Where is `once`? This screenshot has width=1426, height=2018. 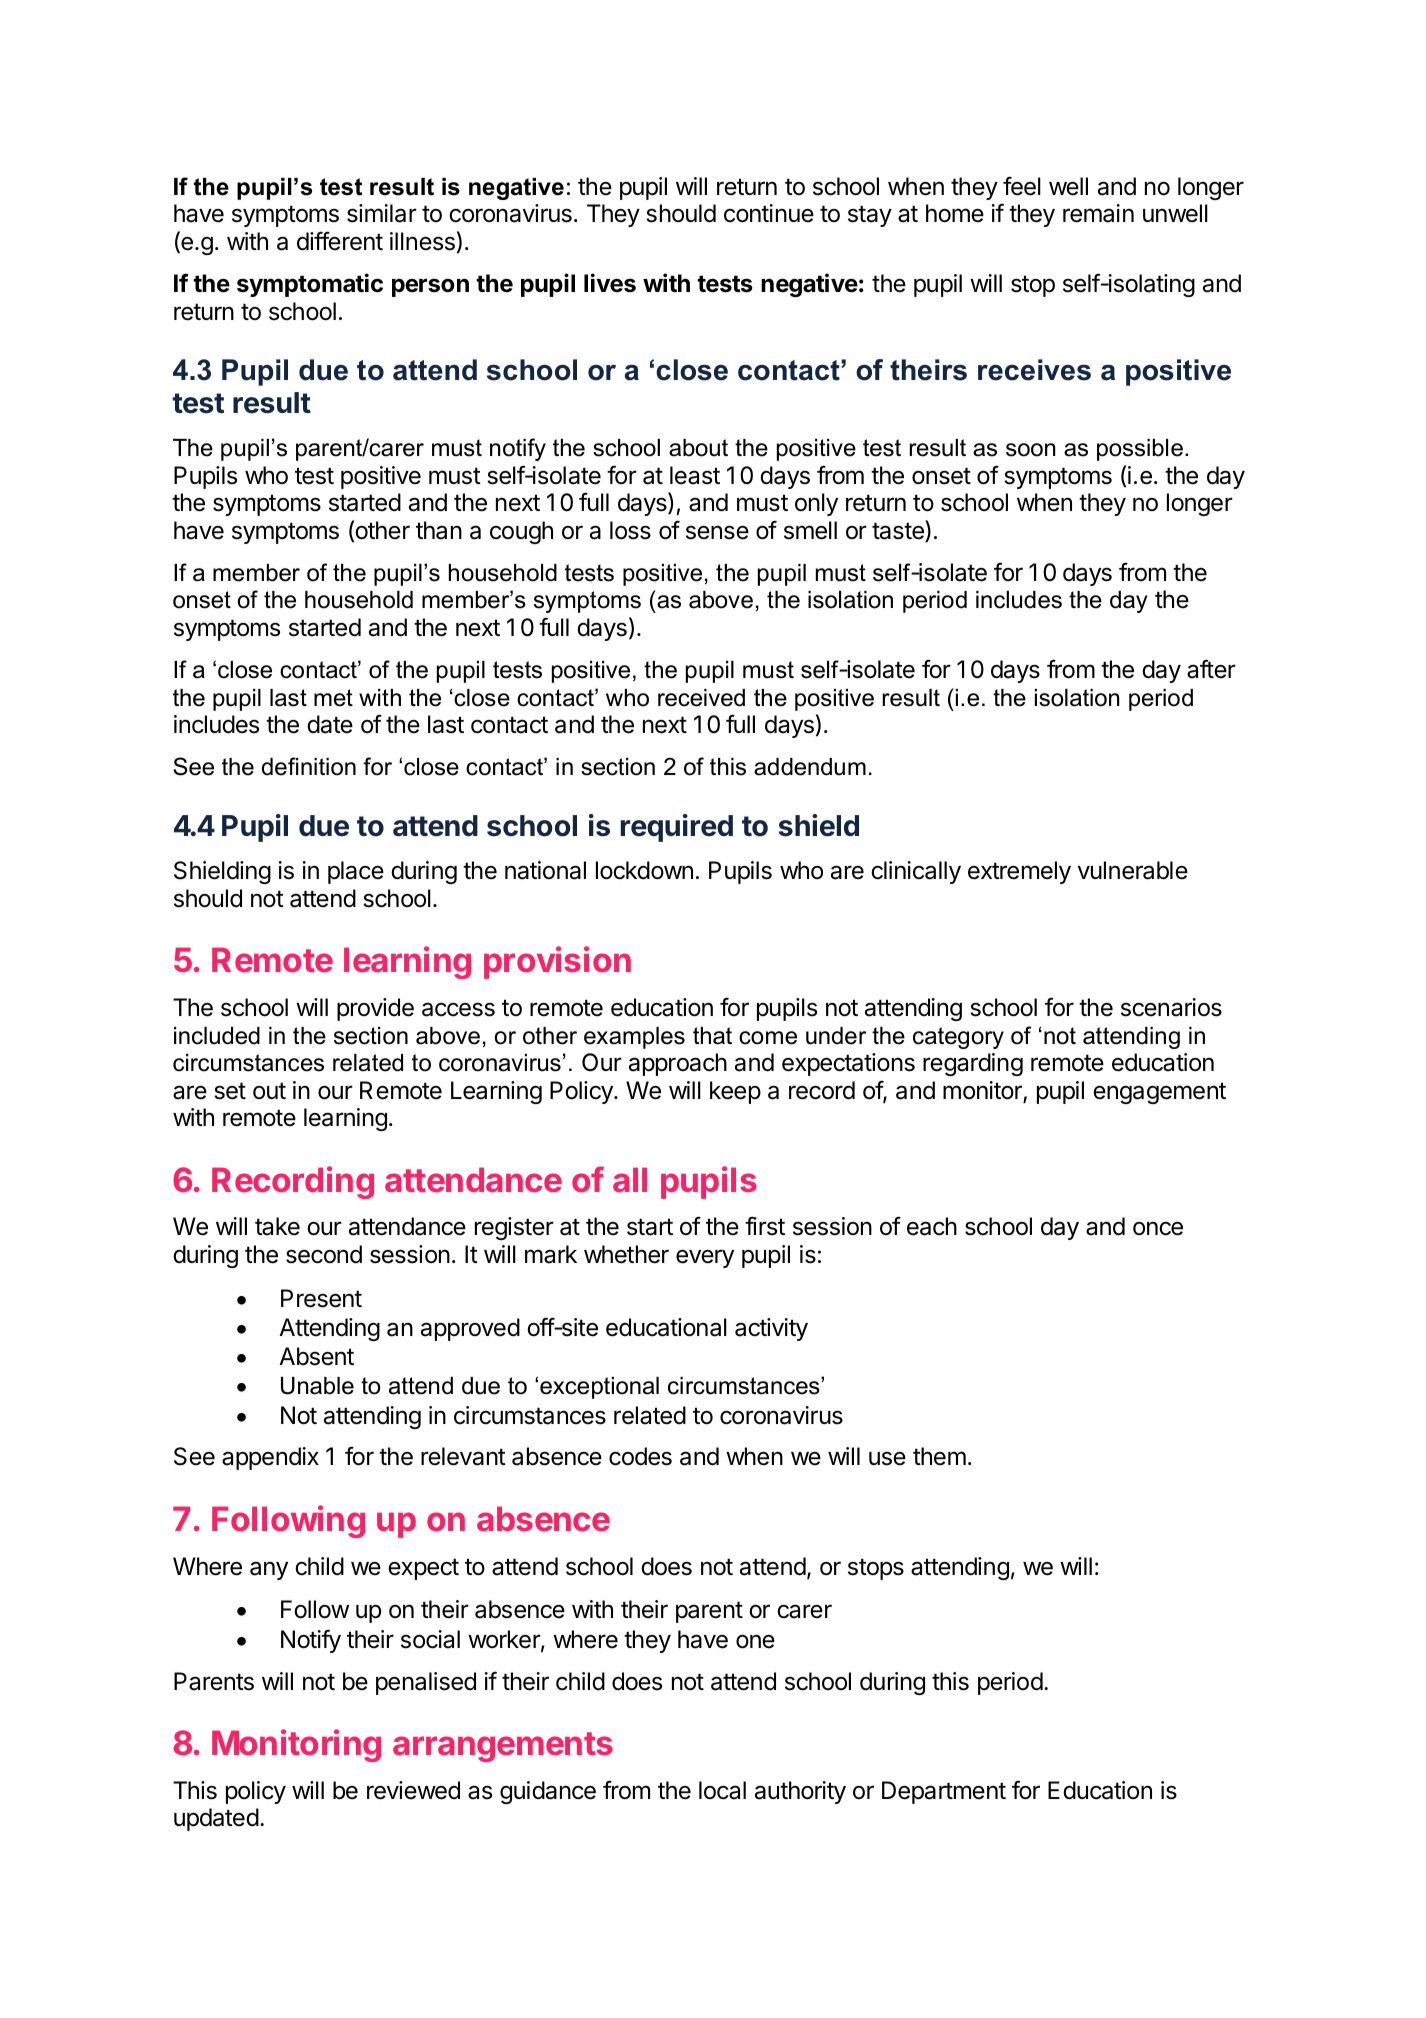 once is located at coordinates (1158, 1228).
